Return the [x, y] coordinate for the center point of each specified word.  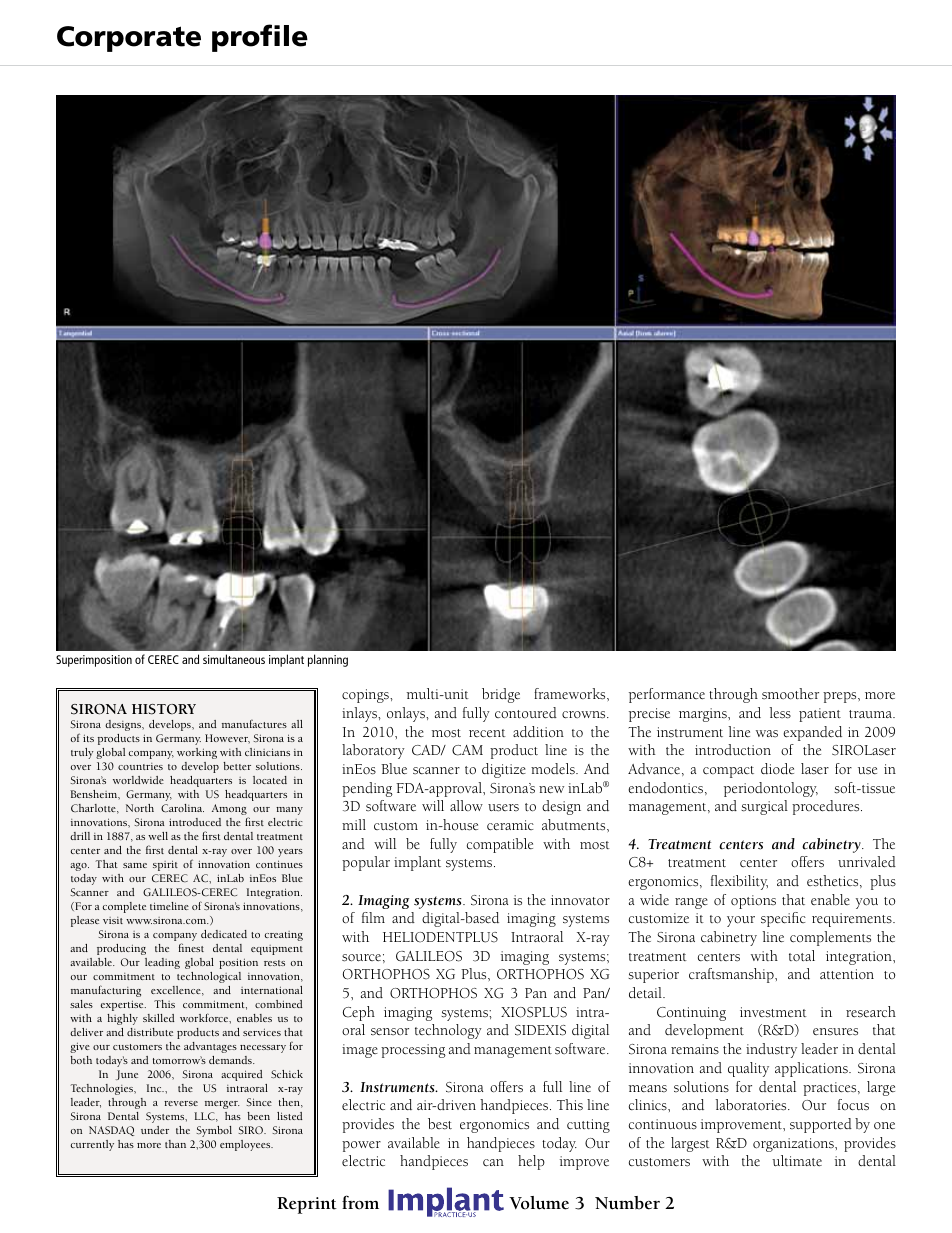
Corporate [129, 39]
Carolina [182, 808]
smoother [790, 694]
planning [328, 660]
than [175, 1144]
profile [260, 38]
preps [841, 697]
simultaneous [234, 659]
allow [466, 805]
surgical [764, 807]
